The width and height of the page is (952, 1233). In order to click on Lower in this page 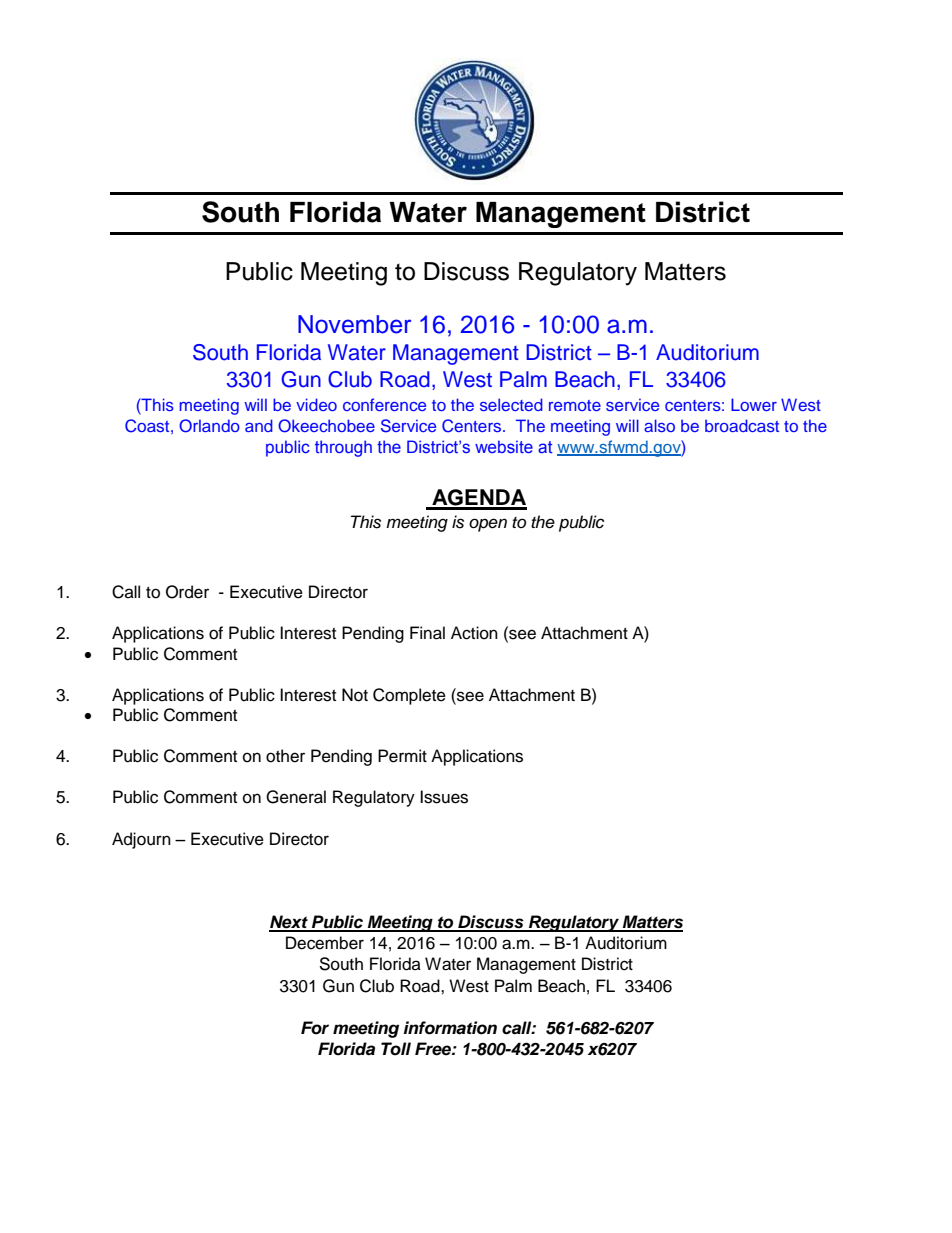, I will do `click(754, 404)`.
